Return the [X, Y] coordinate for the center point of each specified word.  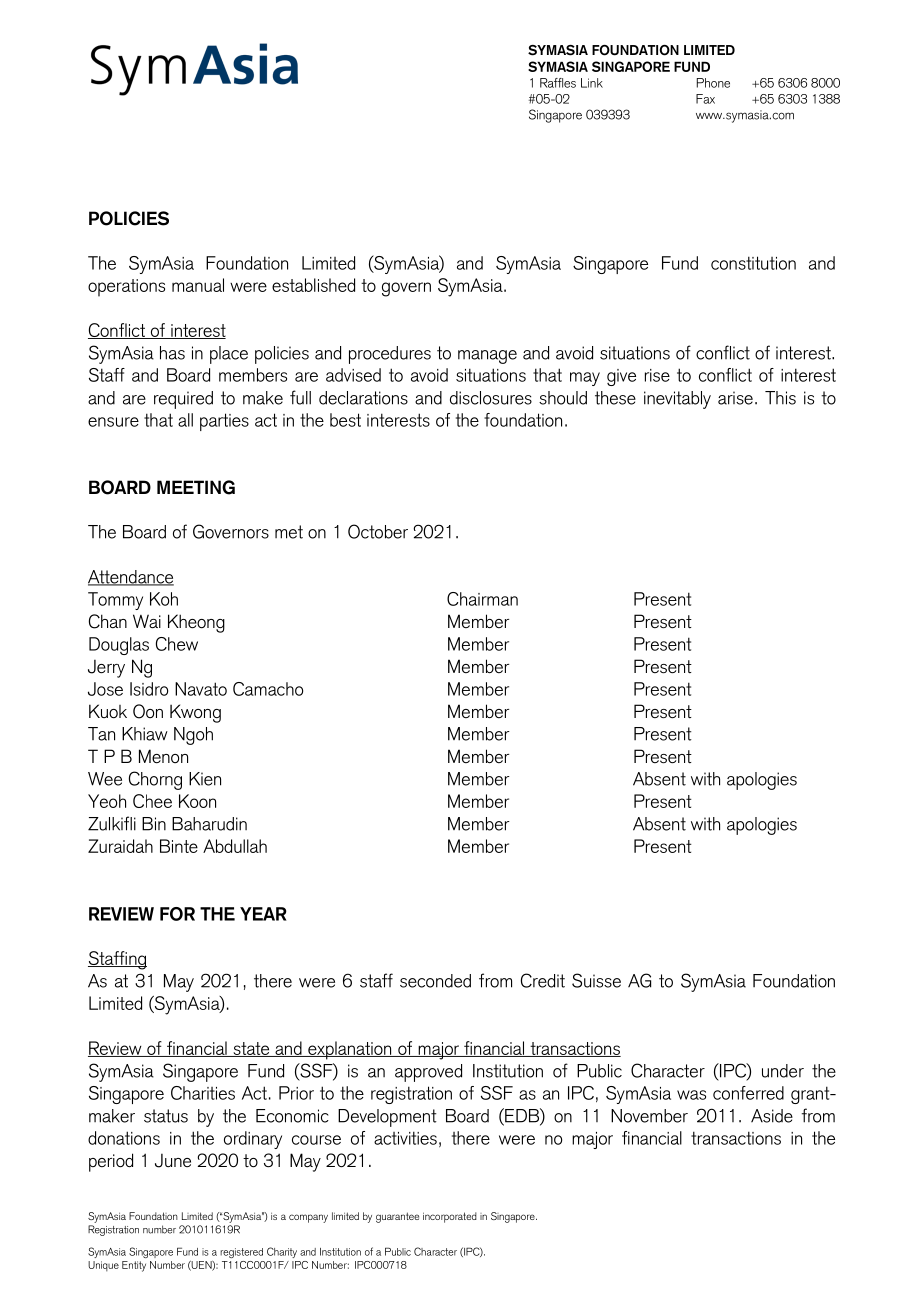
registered [241, 1253]
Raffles [558, 83]
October [378, 531]
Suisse [596, 980]
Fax [705, 99]
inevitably [677, 400]
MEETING [196, 487]
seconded [435, 981]
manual [198, 285]
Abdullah [235, 846]
